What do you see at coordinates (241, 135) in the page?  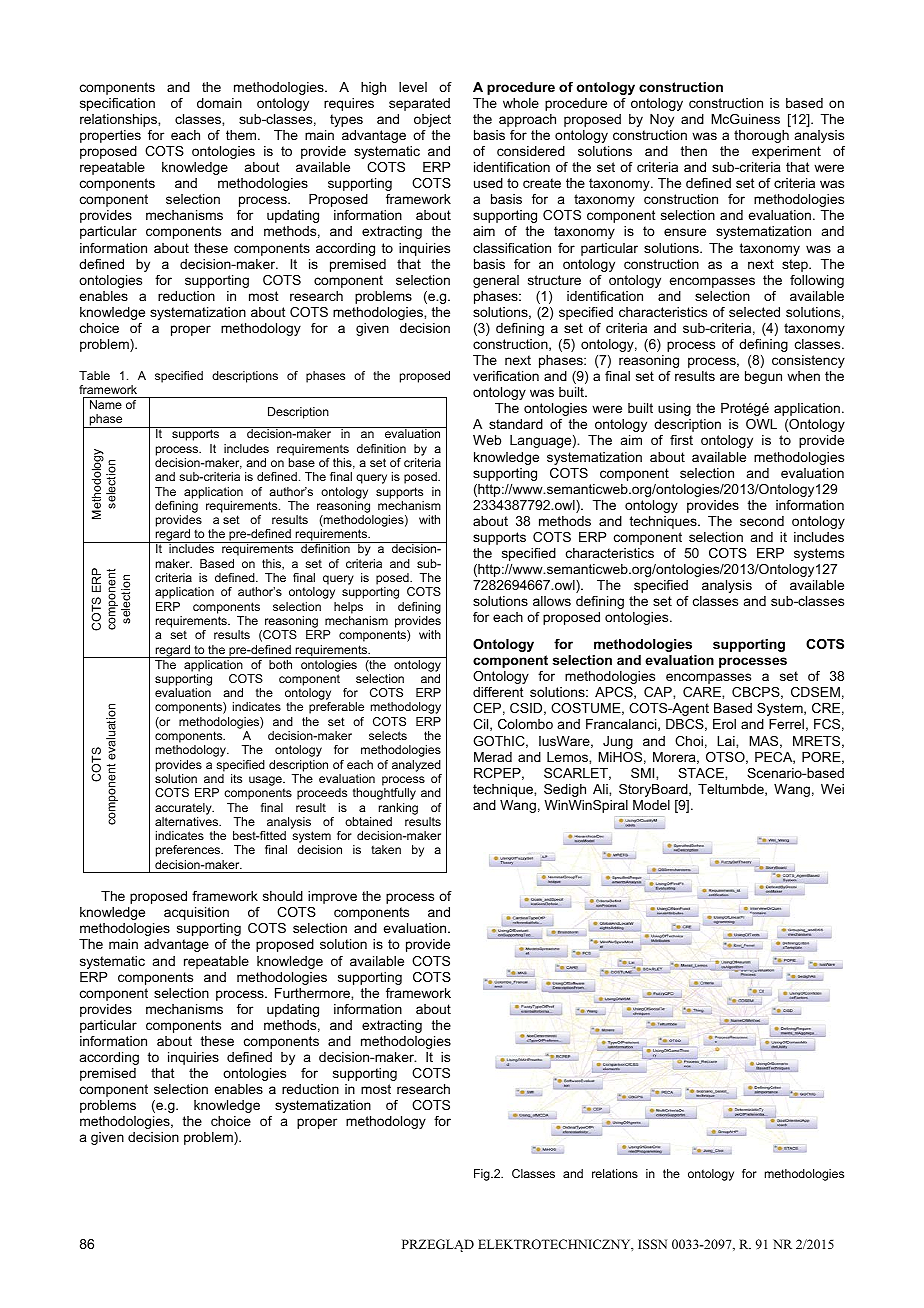 I see `them` at bounding box center [241, 135].
